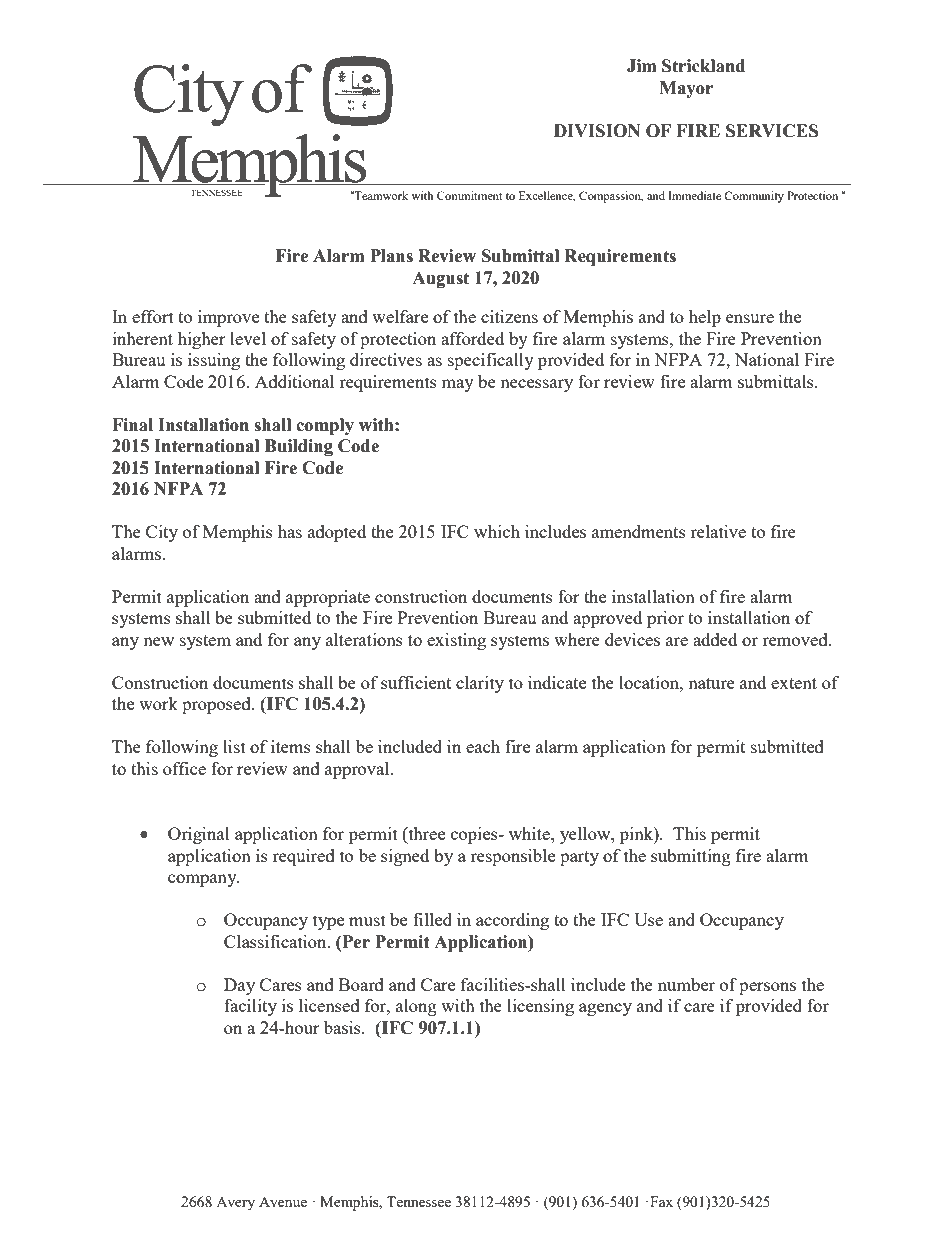 The image size is (952, 1233). Describe the element at coordinates (661, 1201) in the screenshot. I see `Fax` at that location.
